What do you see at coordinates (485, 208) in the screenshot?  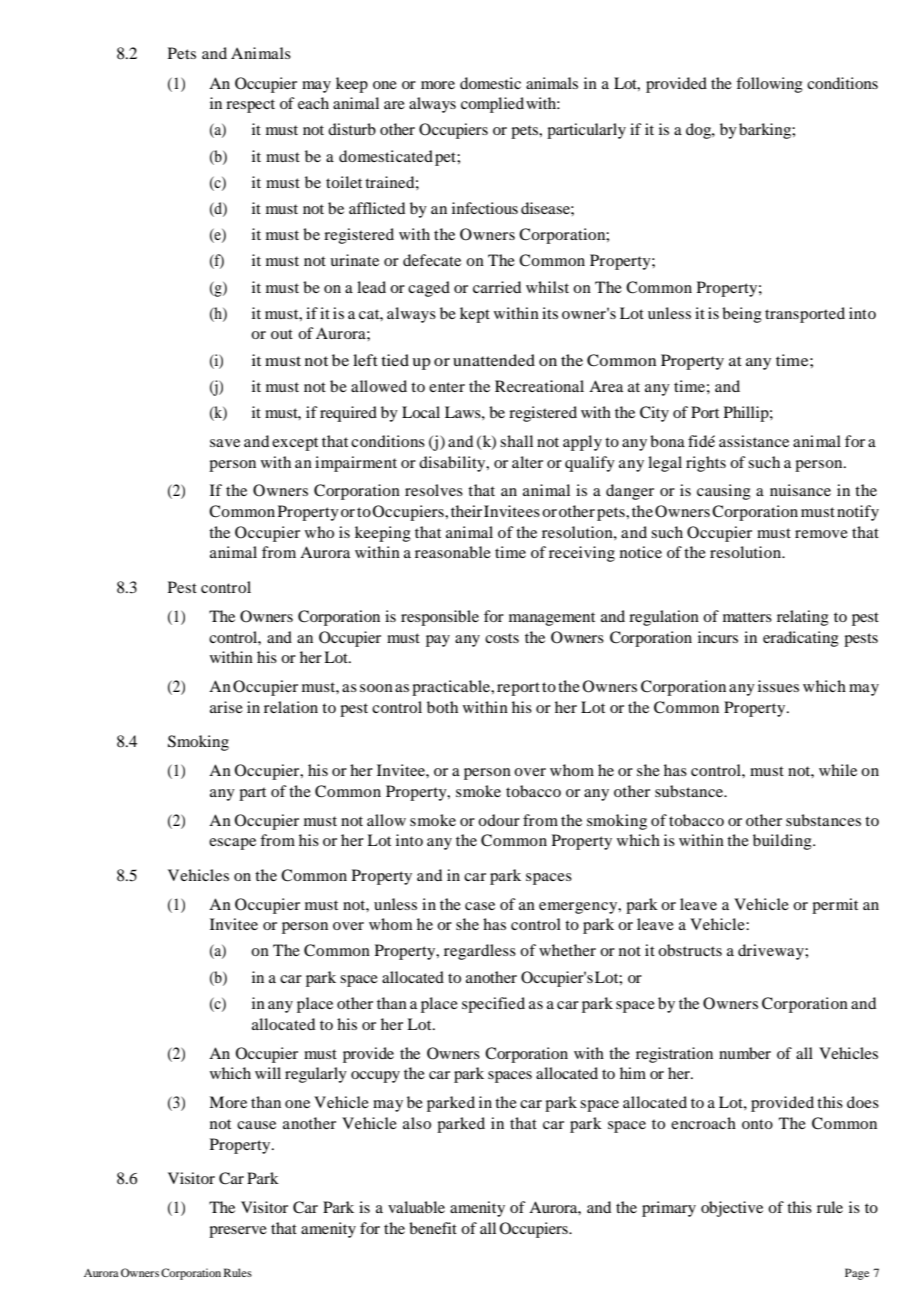 I see `infectious` at bounding box center [485, 208].
